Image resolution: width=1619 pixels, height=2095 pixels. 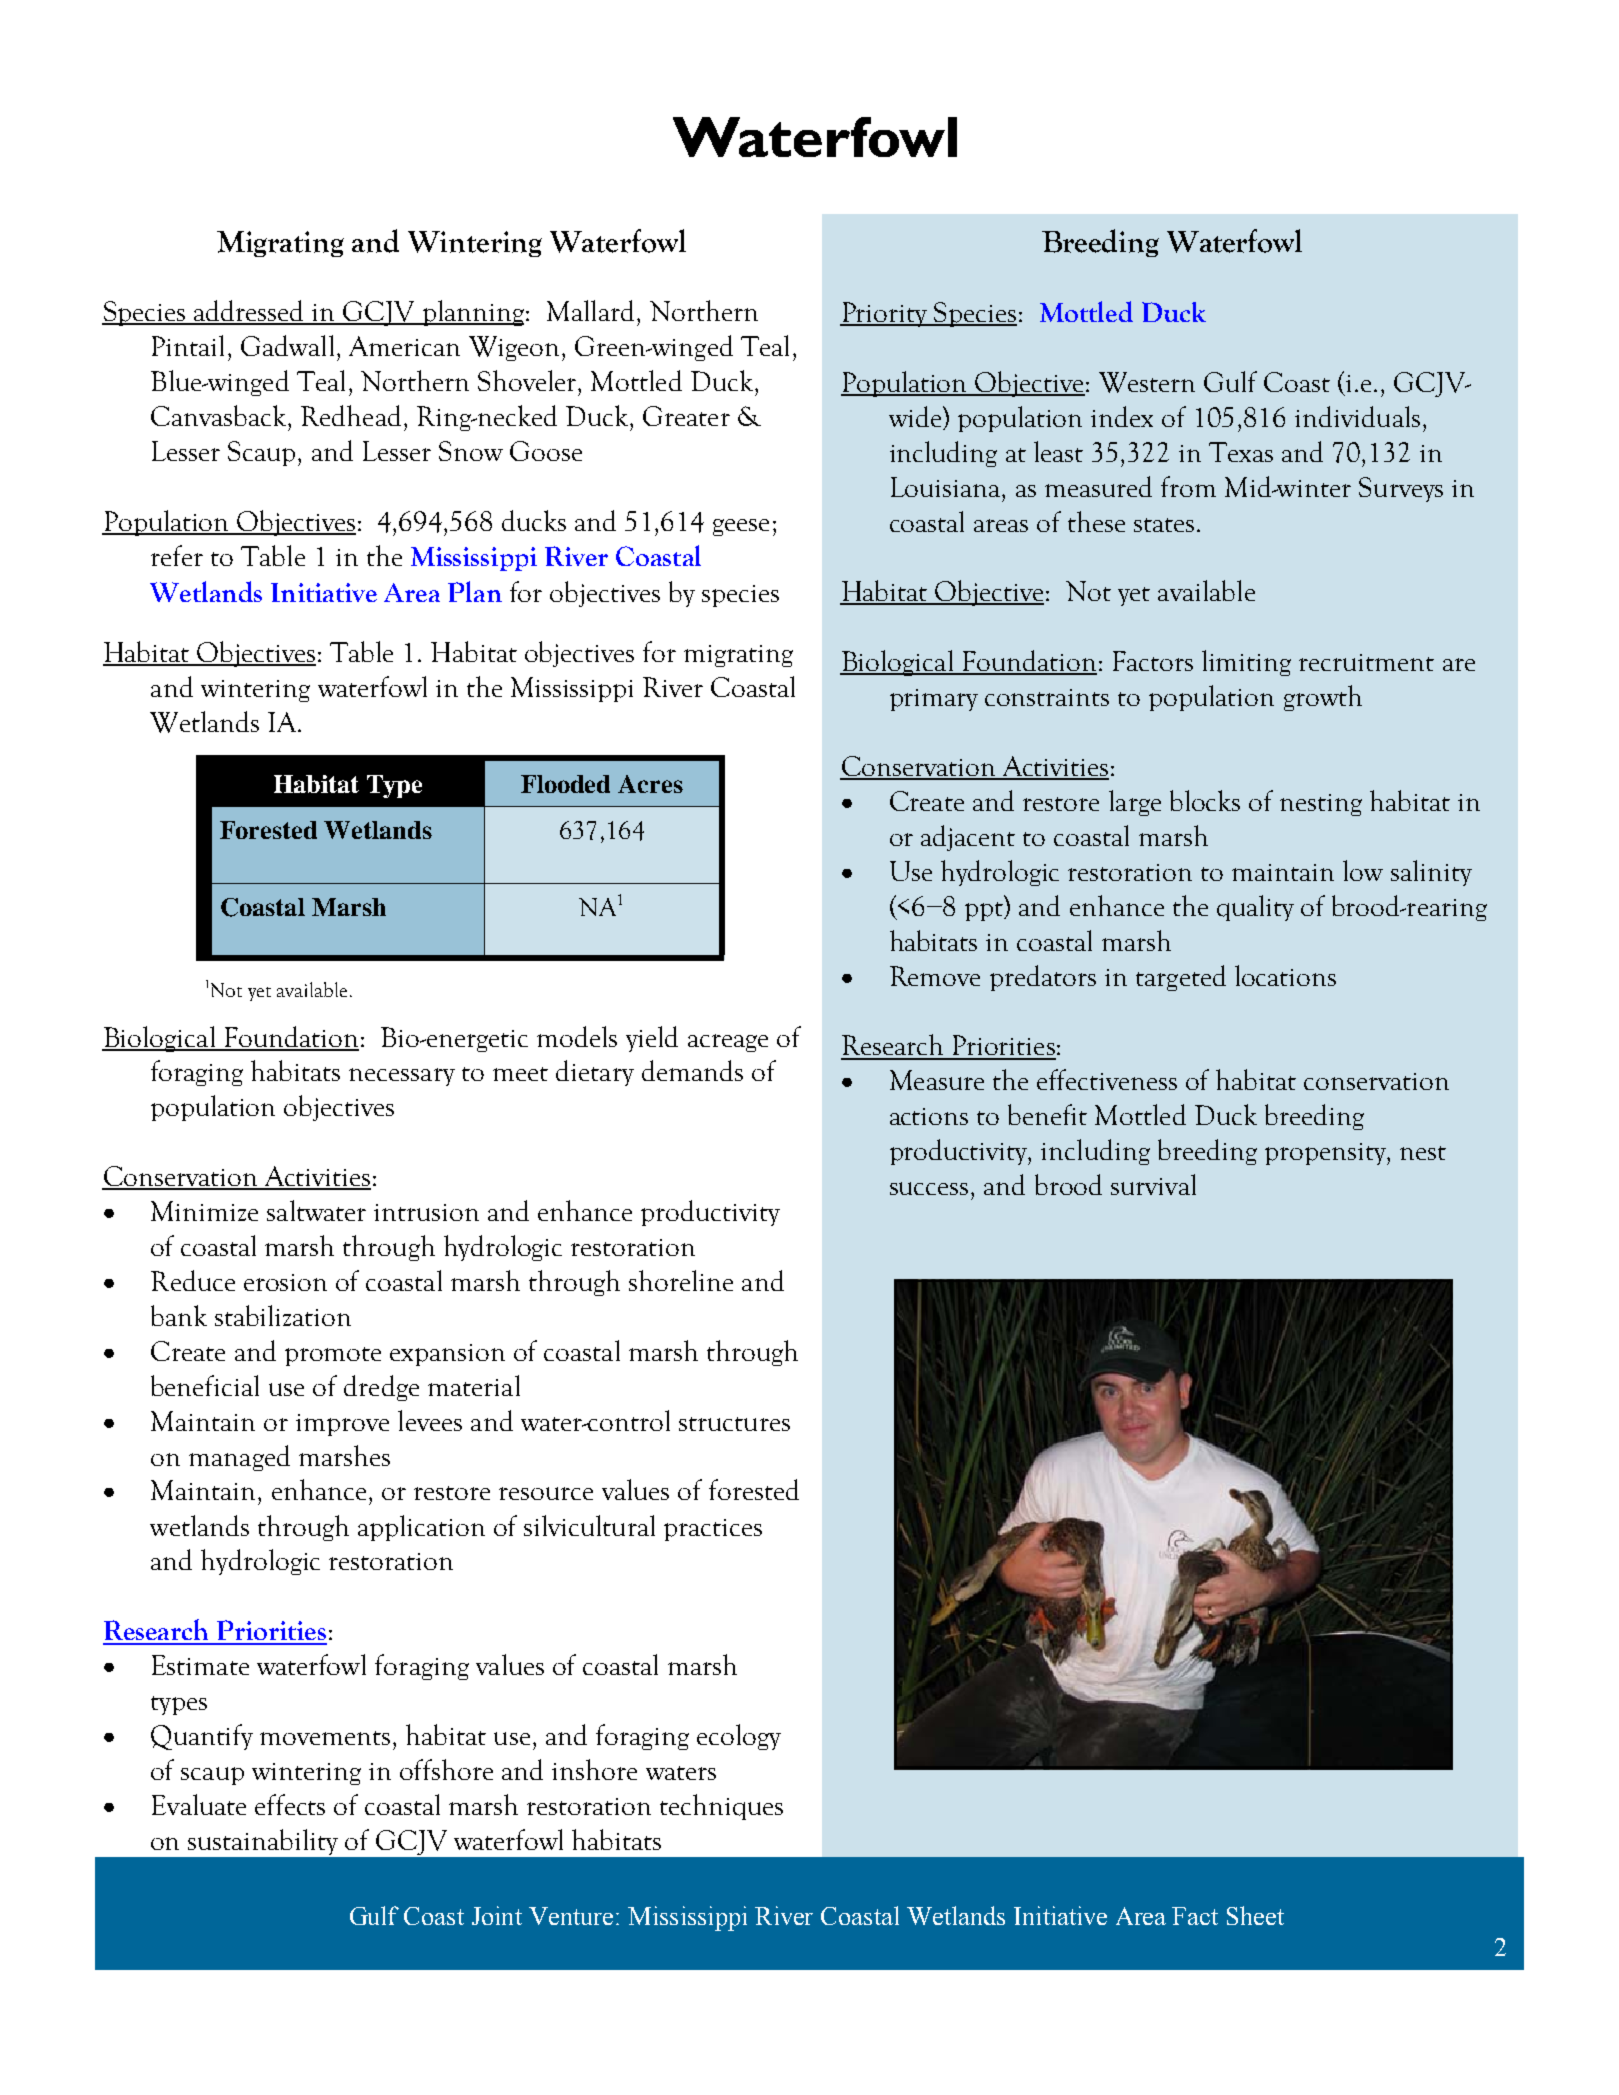 I want to click on Flooded, so click(x=565, y=784).
